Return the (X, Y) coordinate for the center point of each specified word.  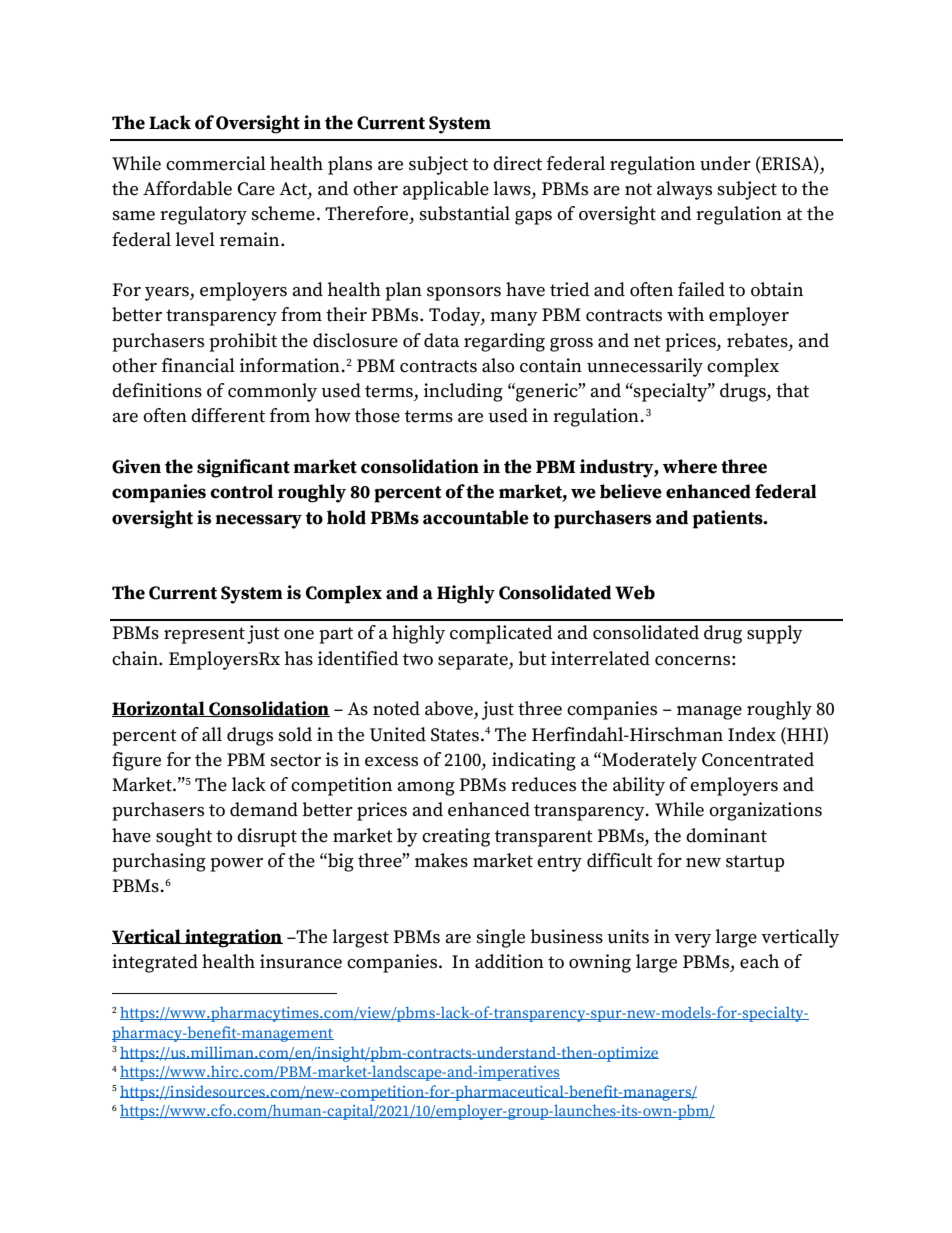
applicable (446, 190)
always (684, 190)
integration (233, 938)
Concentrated (758, 759)
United (398, 734)
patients (728, 519)
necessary (258, 521)
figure (136, 761)
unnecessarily (645, 367)
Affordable (187, 188)
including (463, 392)
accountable (476, 517)
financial (198, 365)
